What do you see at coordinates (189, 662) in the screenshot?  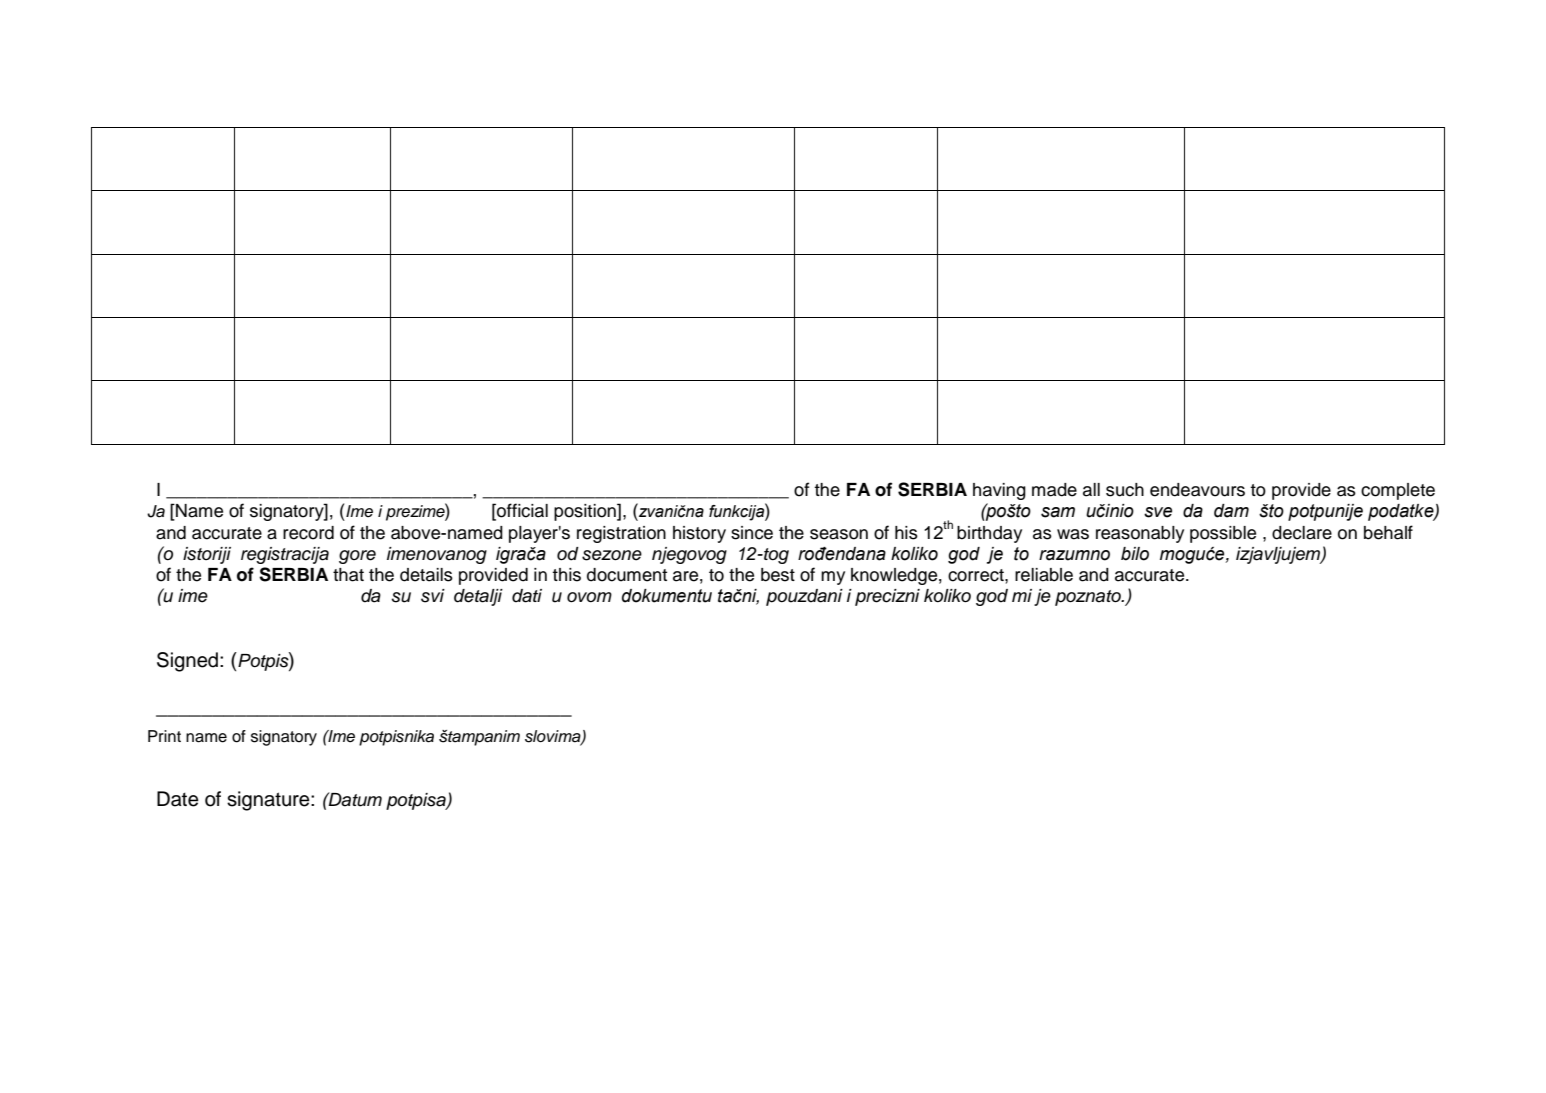 I see `Signed` at bounding box center [189, 662].
